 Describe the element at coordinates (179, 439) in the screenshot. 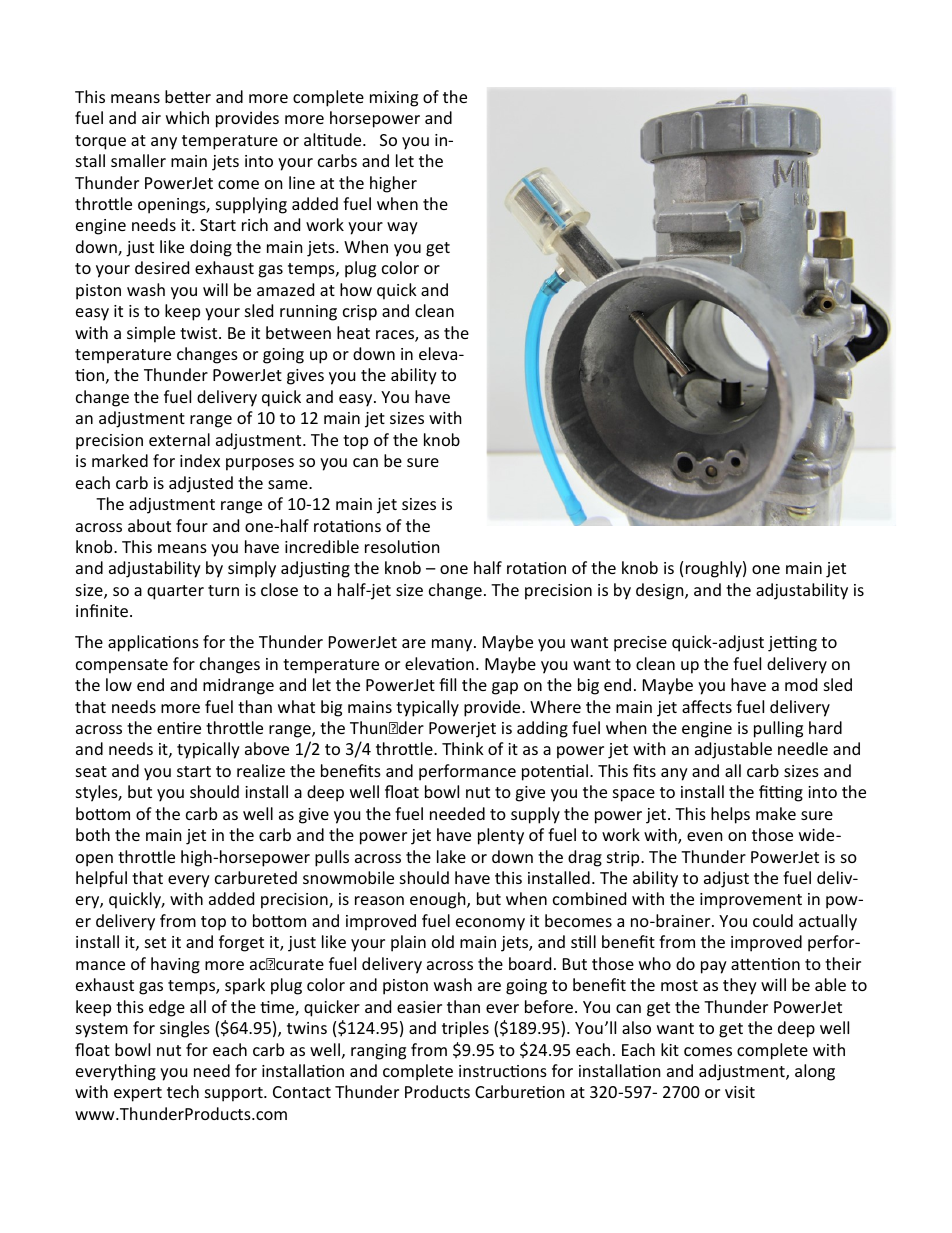

I see `external` at that location.
